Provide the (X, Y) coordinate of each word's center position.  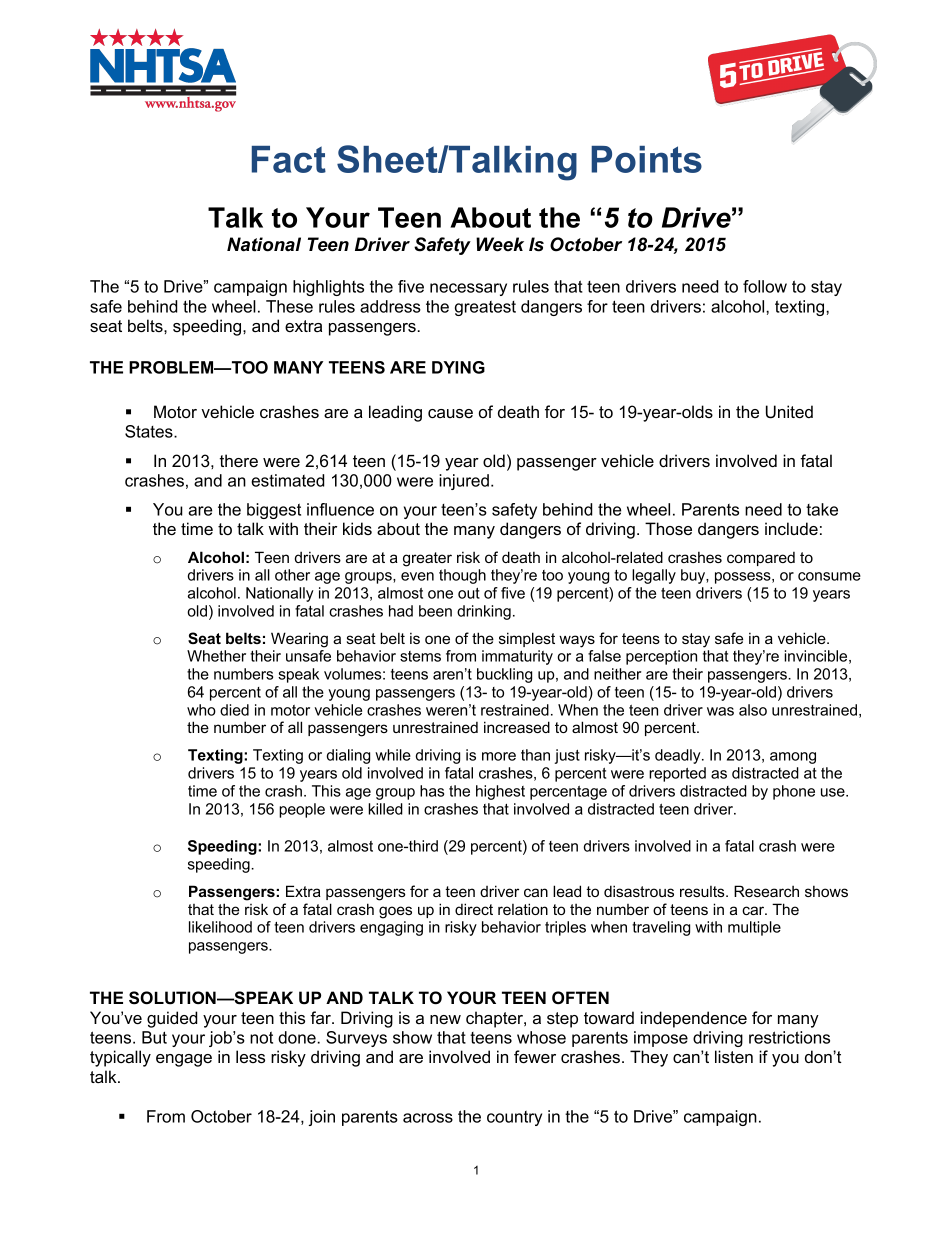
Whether (216, 656)
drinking (484, 612)
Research (766, 891)
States (150, 431)
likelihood (220, 927)
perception (661, 657)
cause (450, 413)
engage (184, 1060)
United (789, 412)
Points (646, 159)
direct (474, 909)
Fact (289, 159)
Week (500, 244)
